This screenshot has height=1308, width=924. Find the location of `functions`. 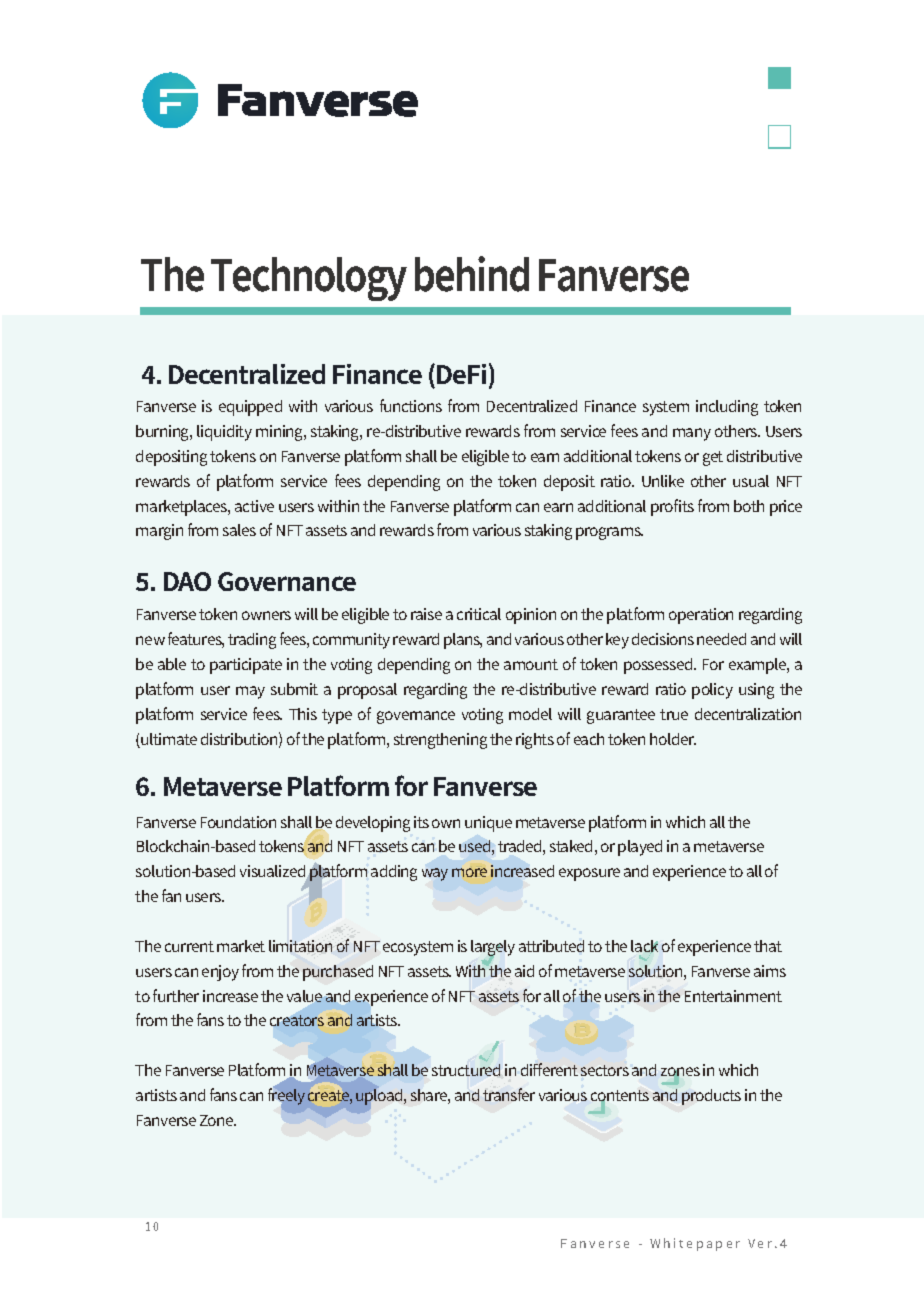

functions is located at coordinates (411, 405).
